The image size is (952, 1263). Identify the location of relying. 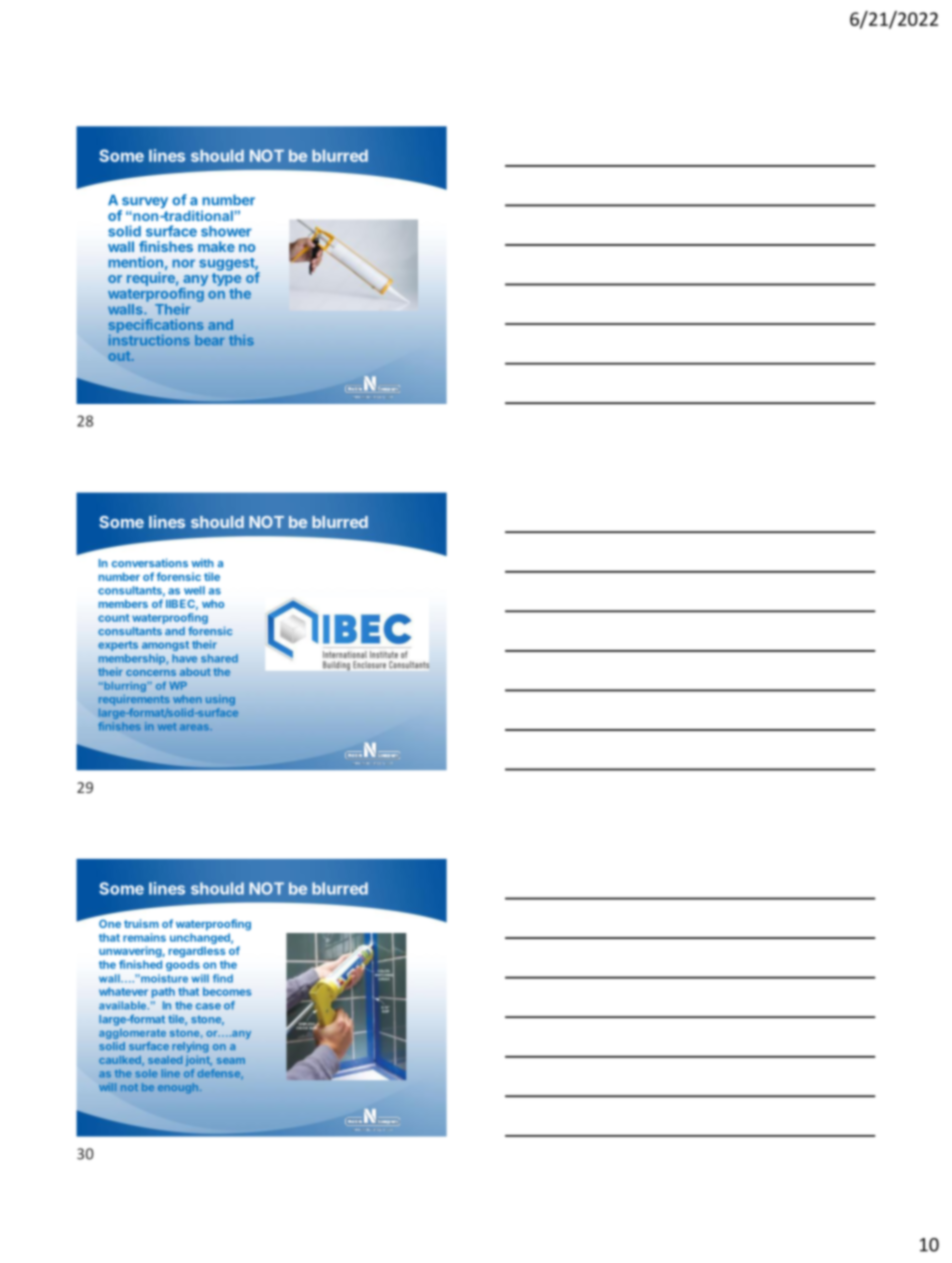
(190, 1047).
